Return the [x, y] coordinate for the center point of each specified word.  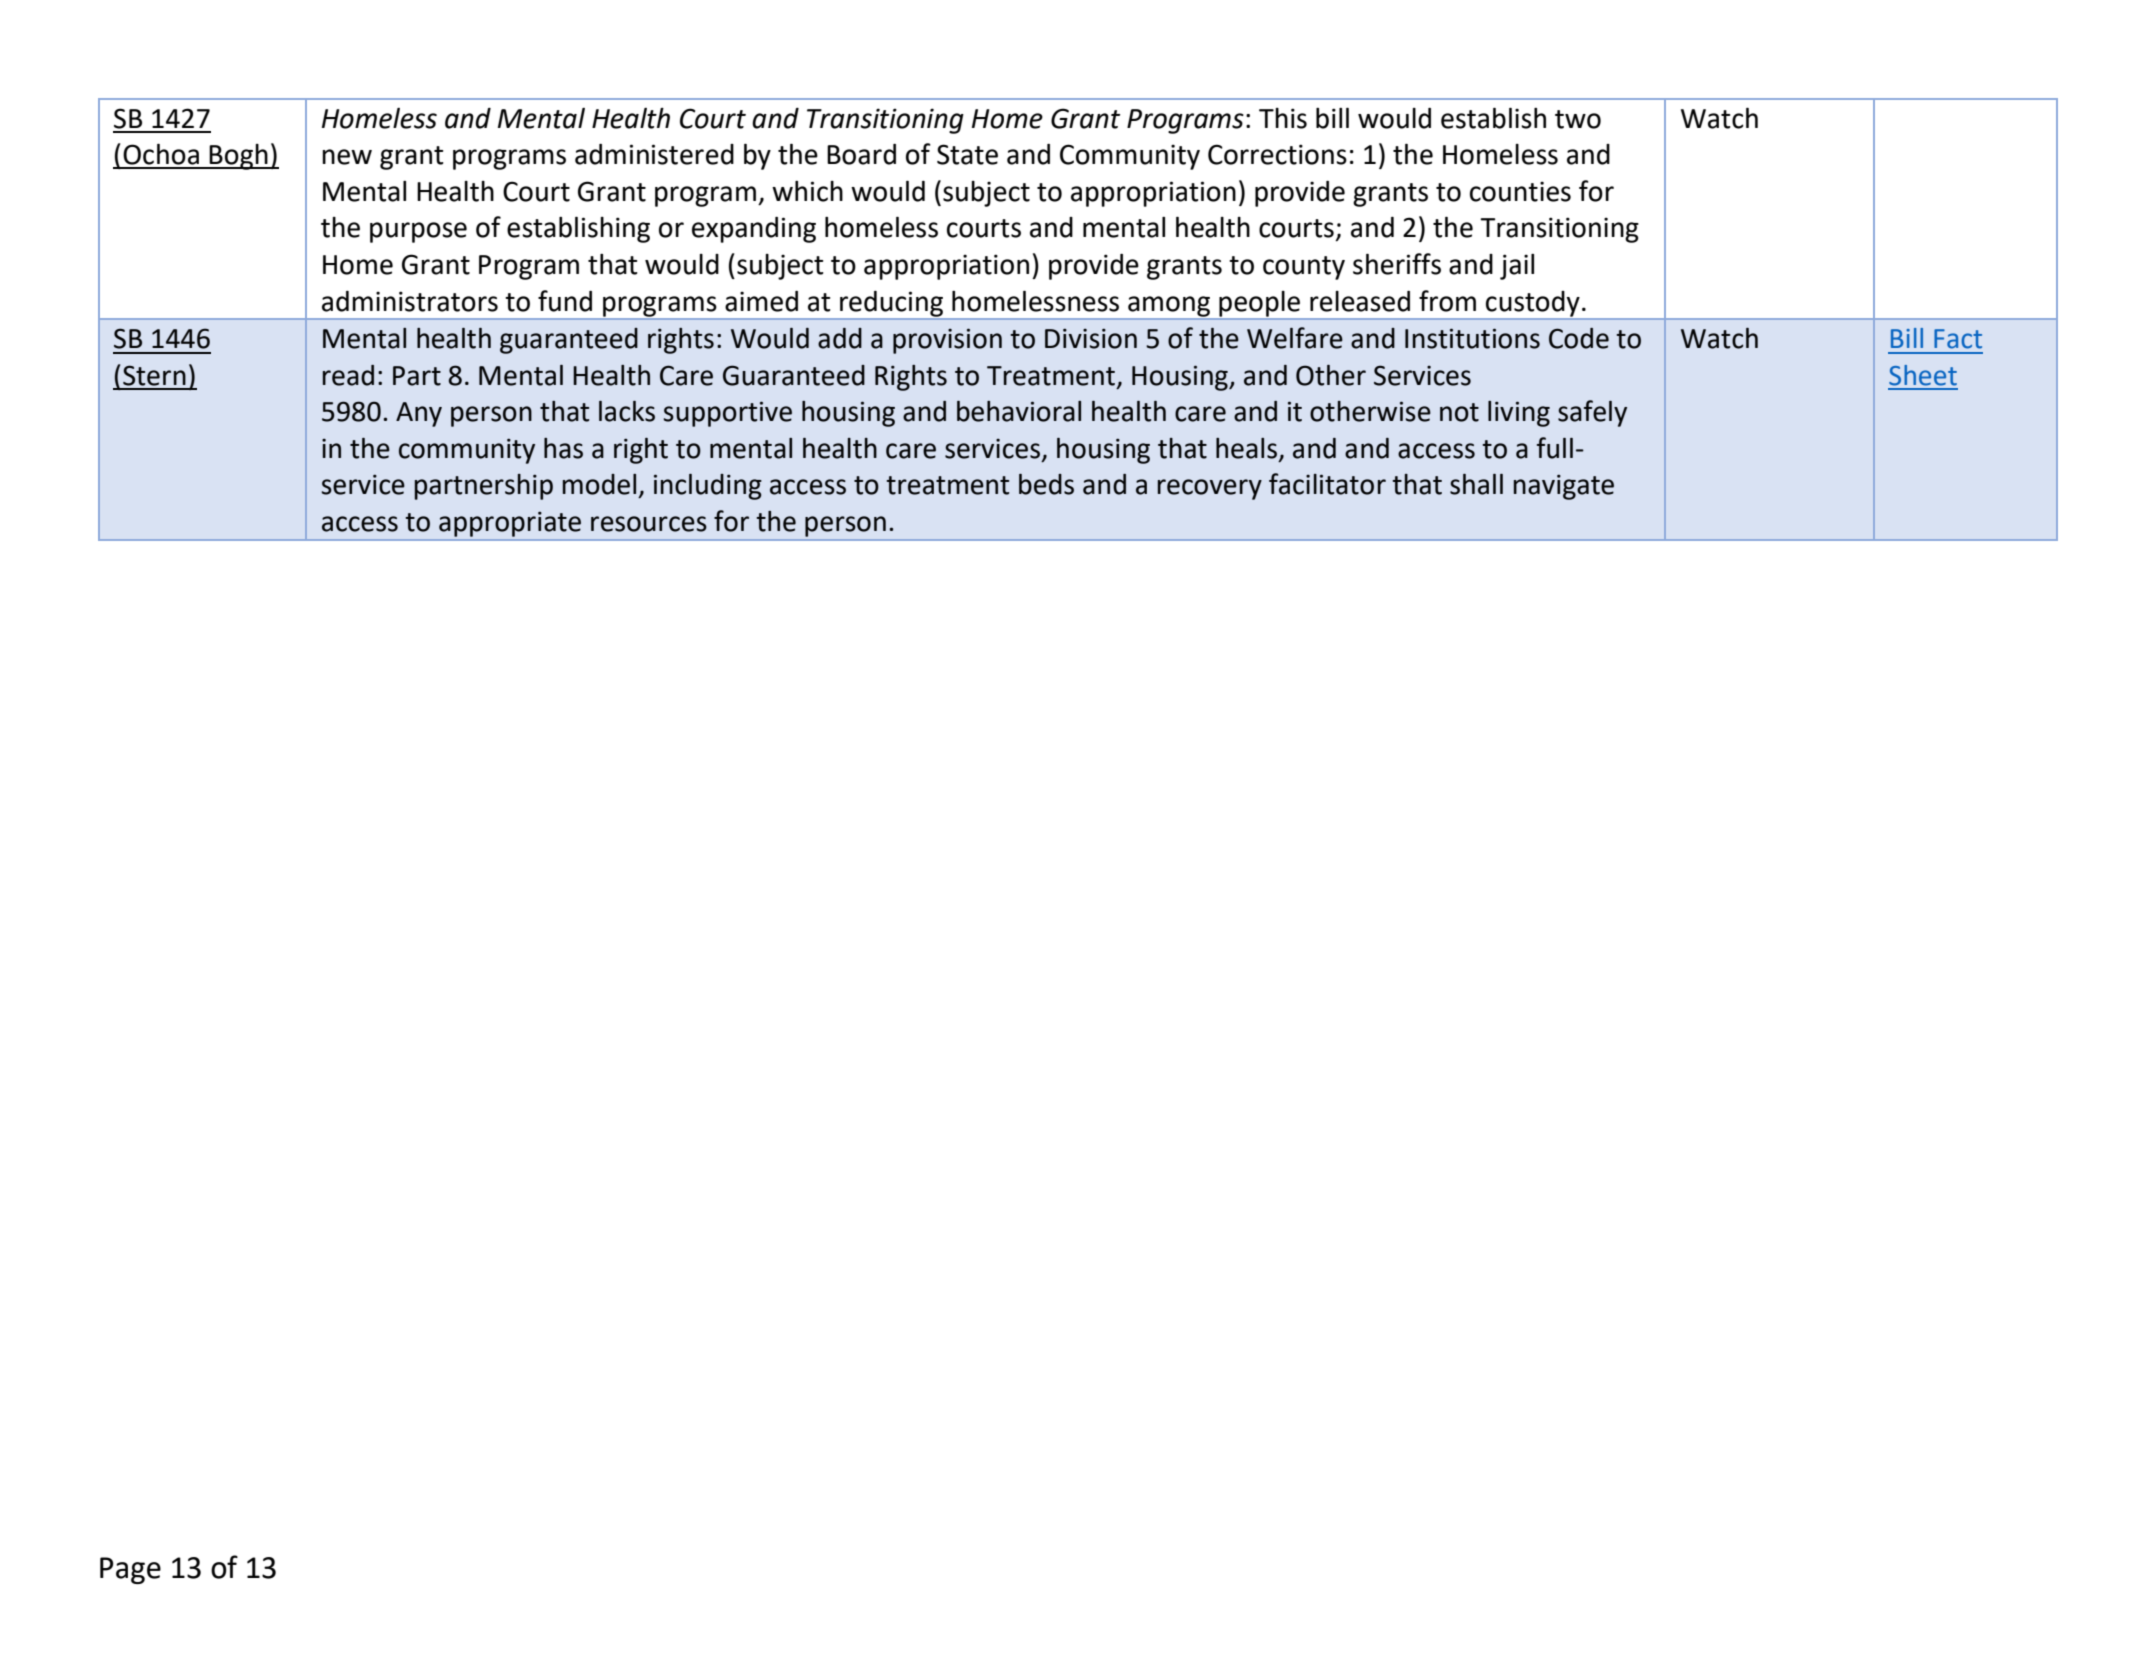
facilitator [1327, 484]
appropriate [510, 524]
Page [130, 1570]
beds [1046, 484]
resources [649, 524]
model [599, 484]
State [967, 154]
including [708, 487]
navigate [1564, 487]
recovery [1210, 489]
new [347, 157]
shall [1476, 484]
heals [1248, 449]
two [1578, 119]
